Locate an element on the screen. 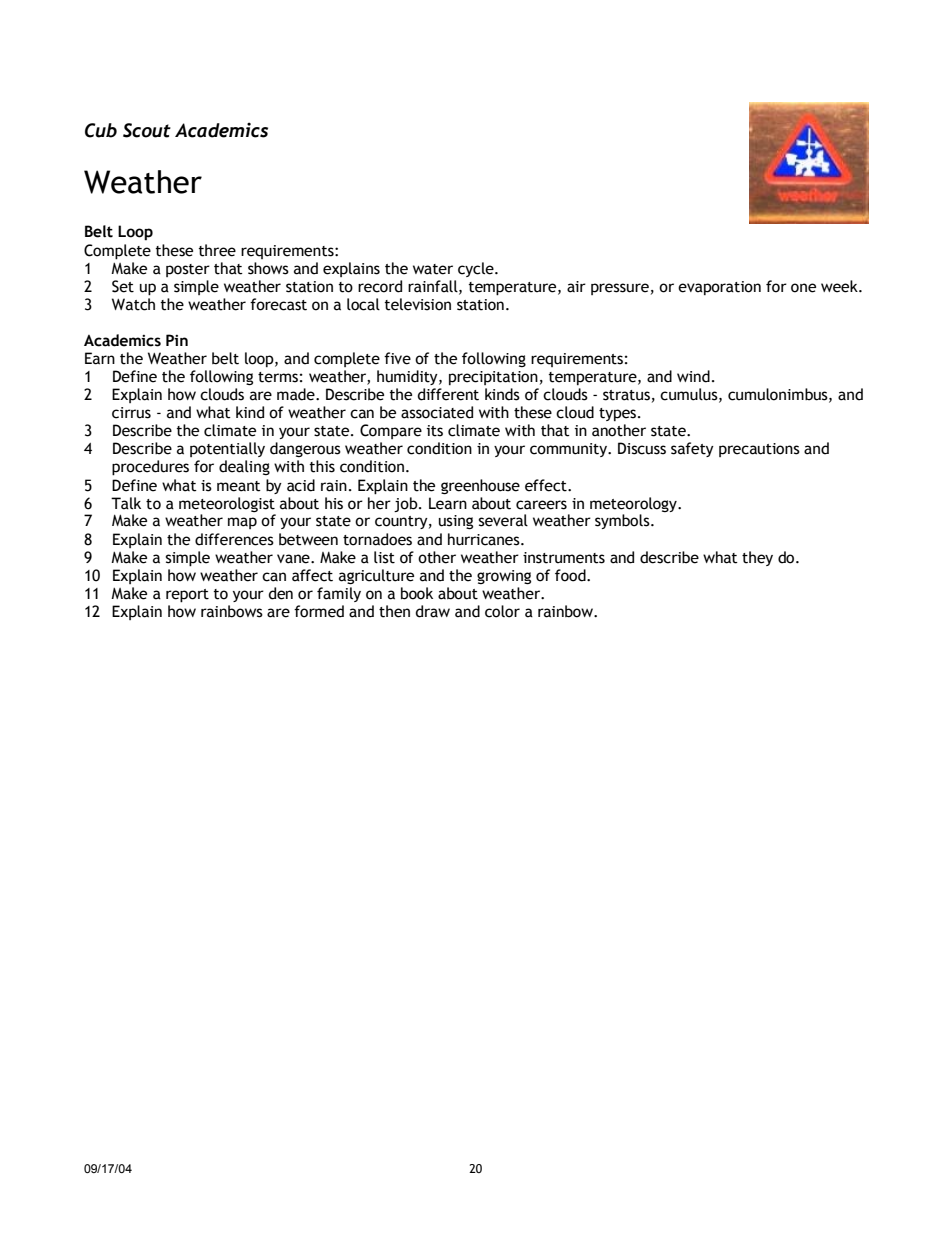 The height and width of the screenshot is (1233, 952). report is located at coordinates (187, 596).
